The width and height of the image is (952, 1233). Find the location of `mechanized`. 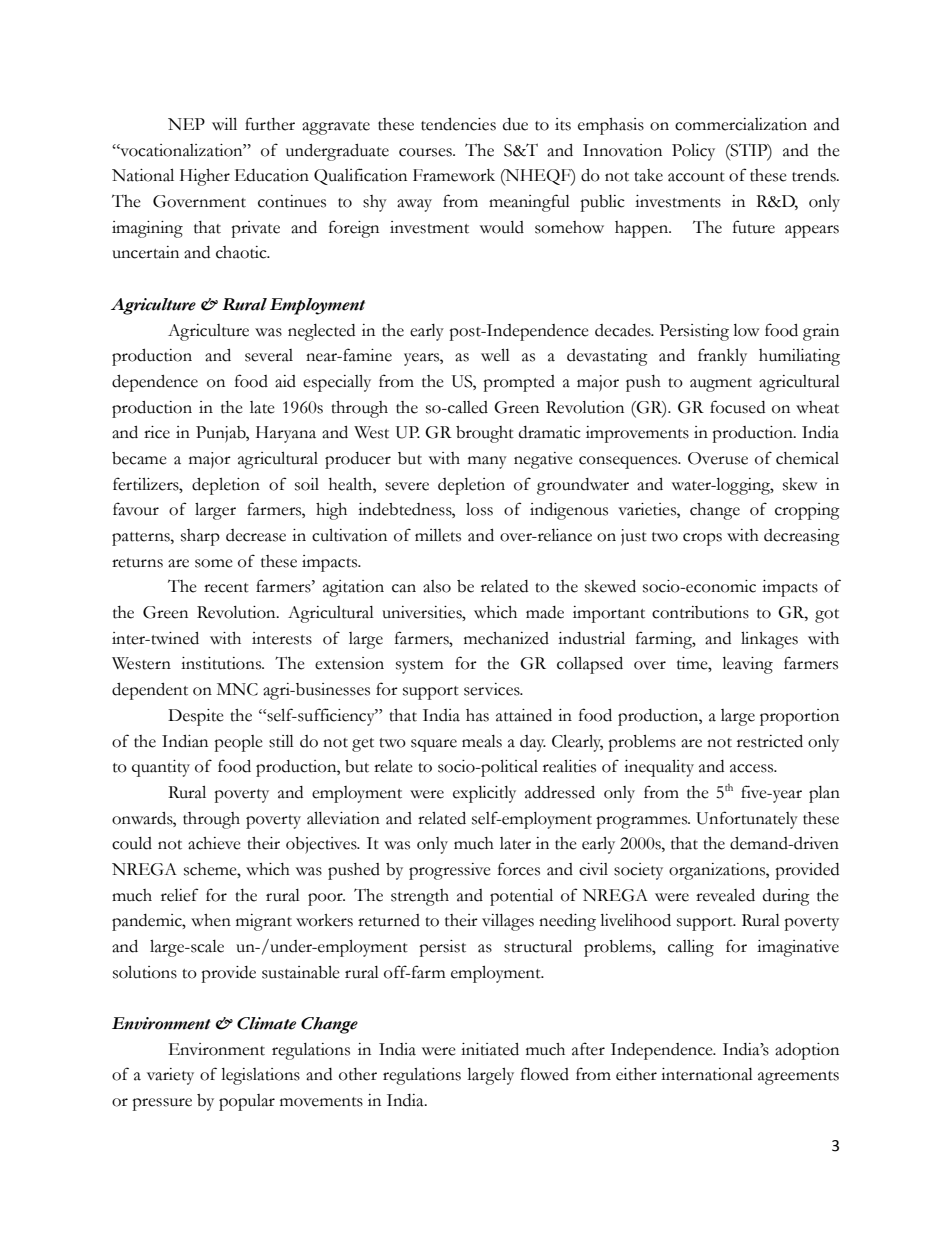

mechanized is located at coordinates (506, 638).
